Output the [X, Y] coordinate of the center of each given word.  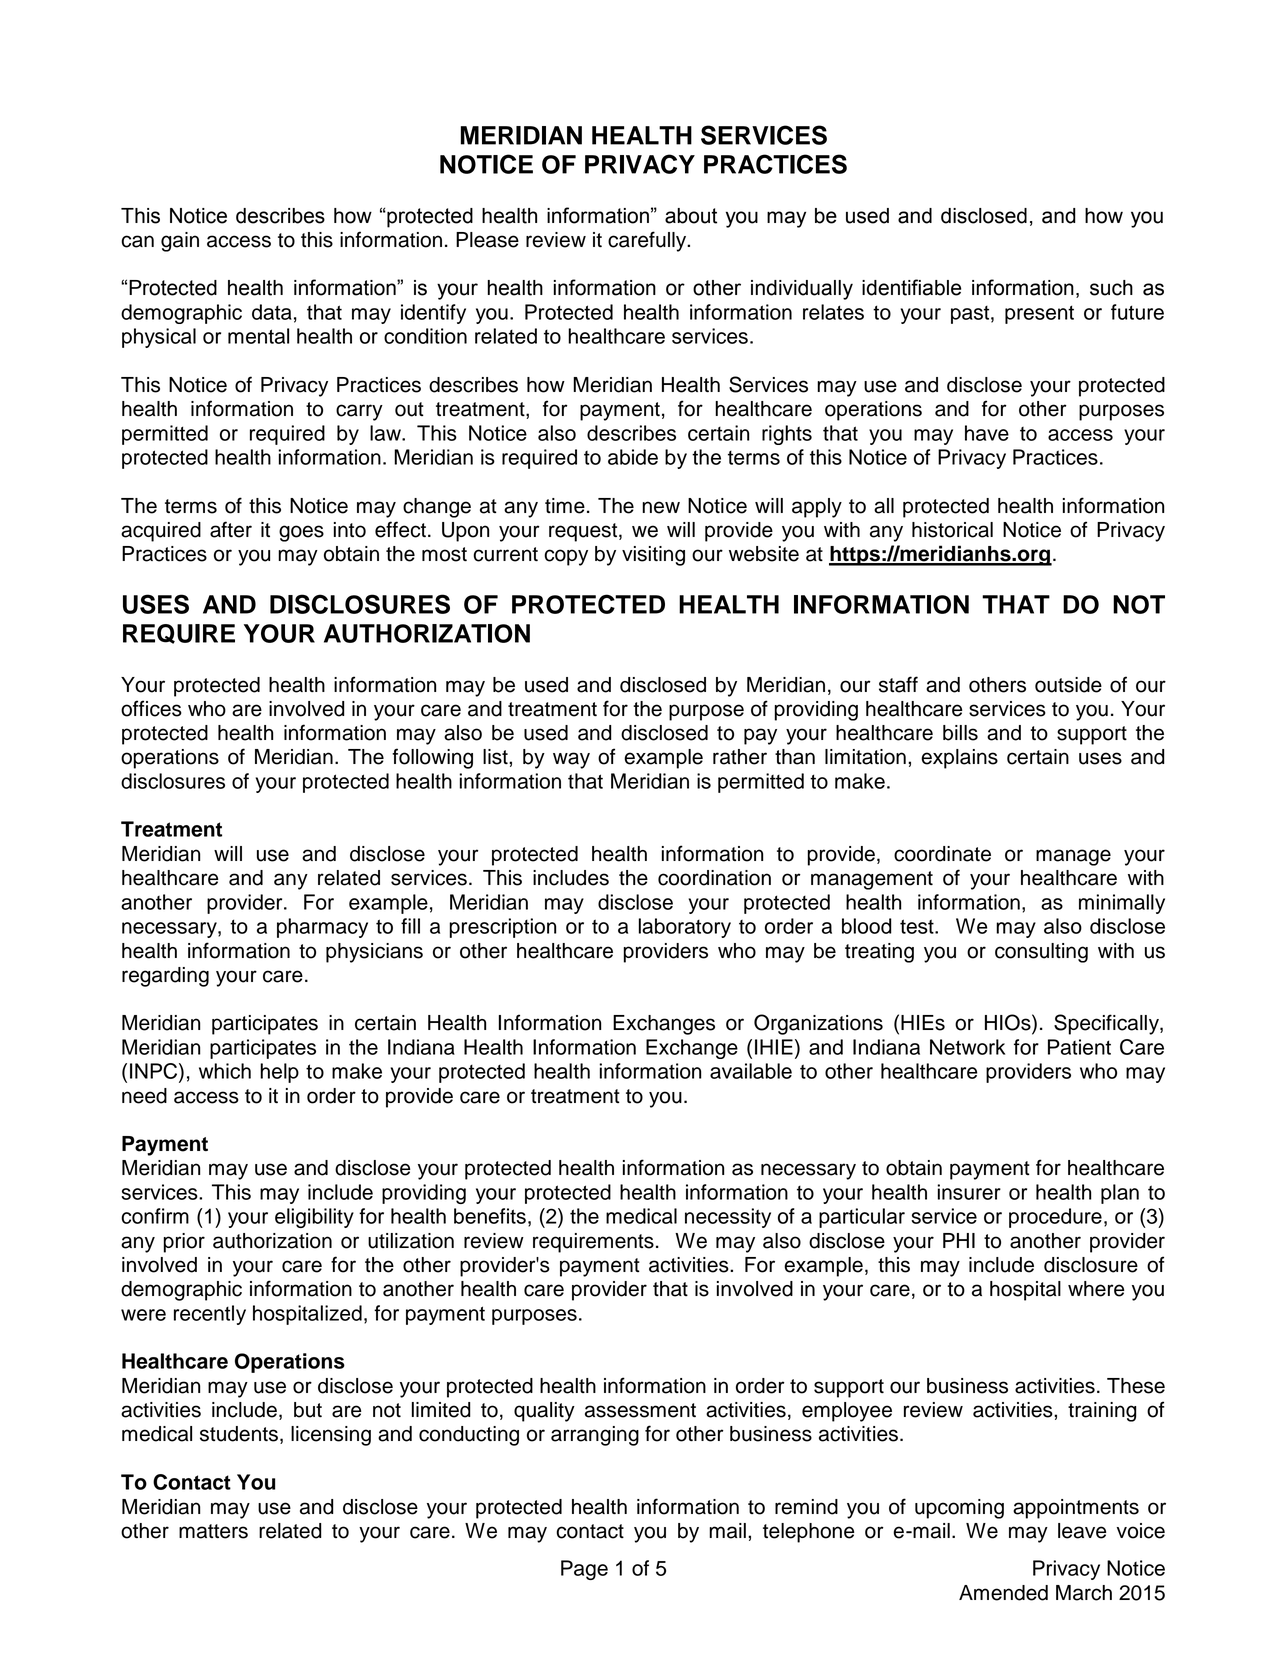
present [1039, 314]
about [691, 216]
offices [151, 708]
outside [1068, 685]
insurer [969, 1192]
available [751, 1071]
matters [213, 1531]
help [279, 1073]
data [272, 312]
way [571, 760]
